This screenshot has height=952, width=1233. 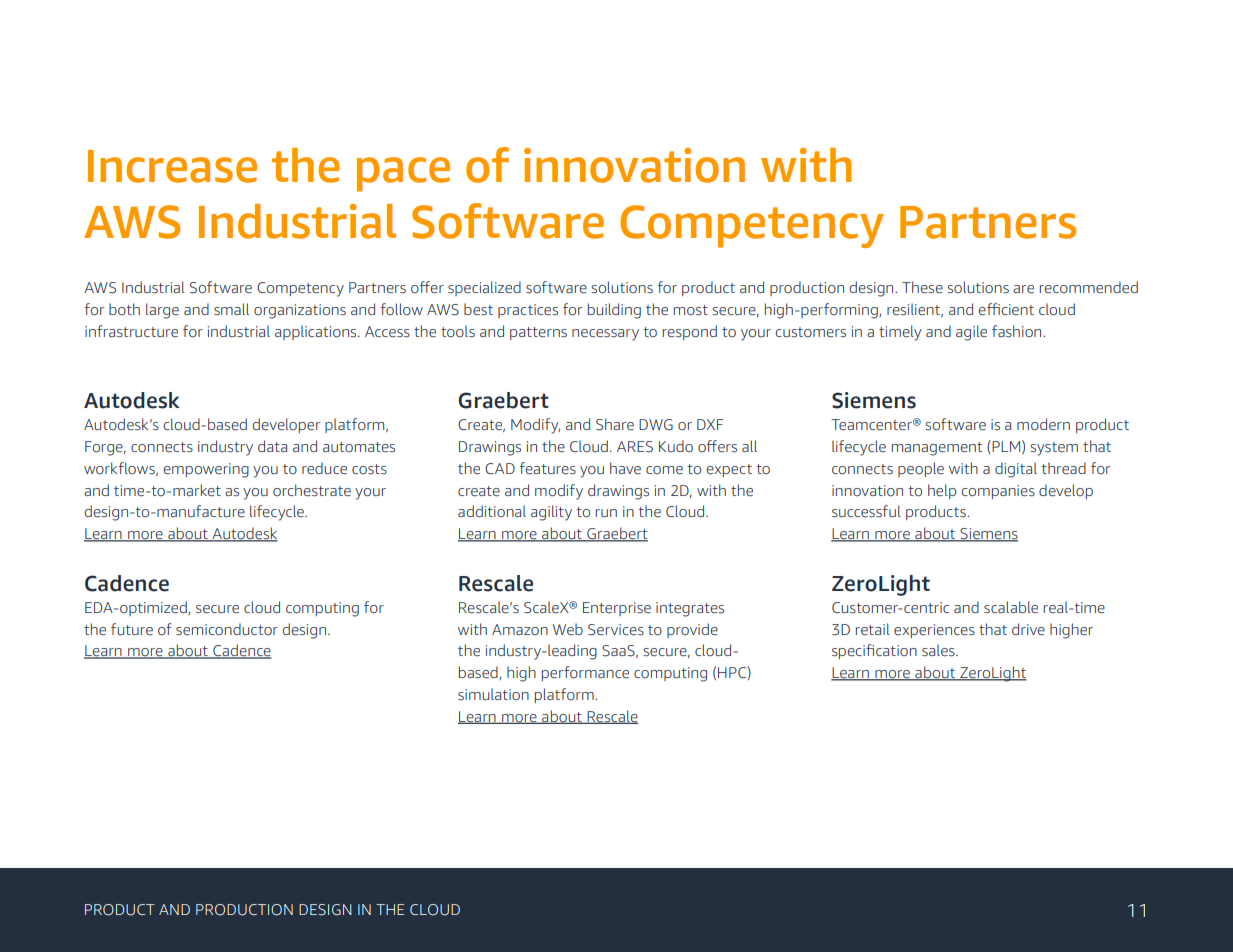 What do you see at coordinates (1006, 309) in the screenshot?
I see `efficient` at bounding box center [1006, 309].
